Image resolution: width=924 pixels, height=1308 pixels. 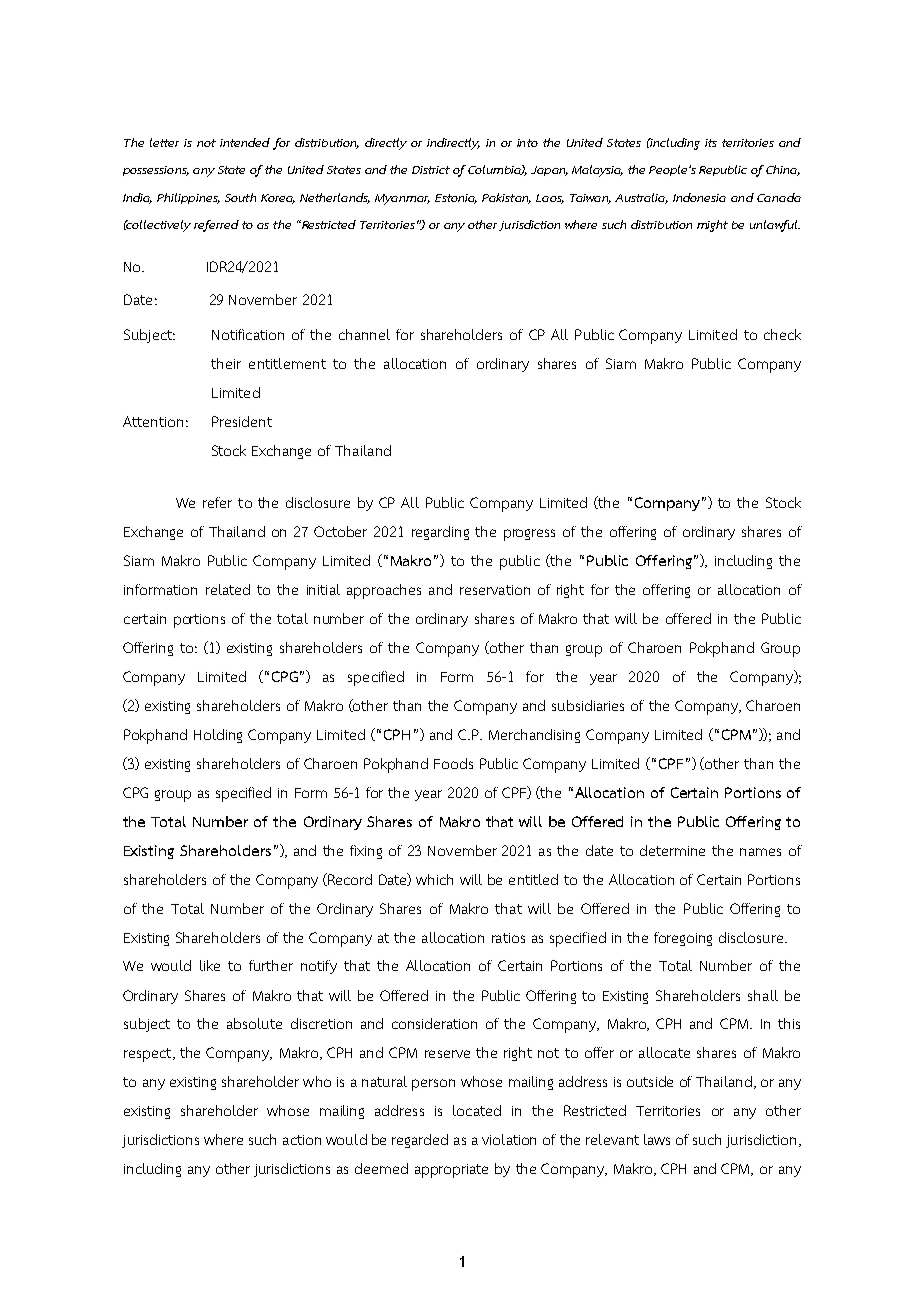 I want to click on Indonesia, so click(x=699, y=197).
